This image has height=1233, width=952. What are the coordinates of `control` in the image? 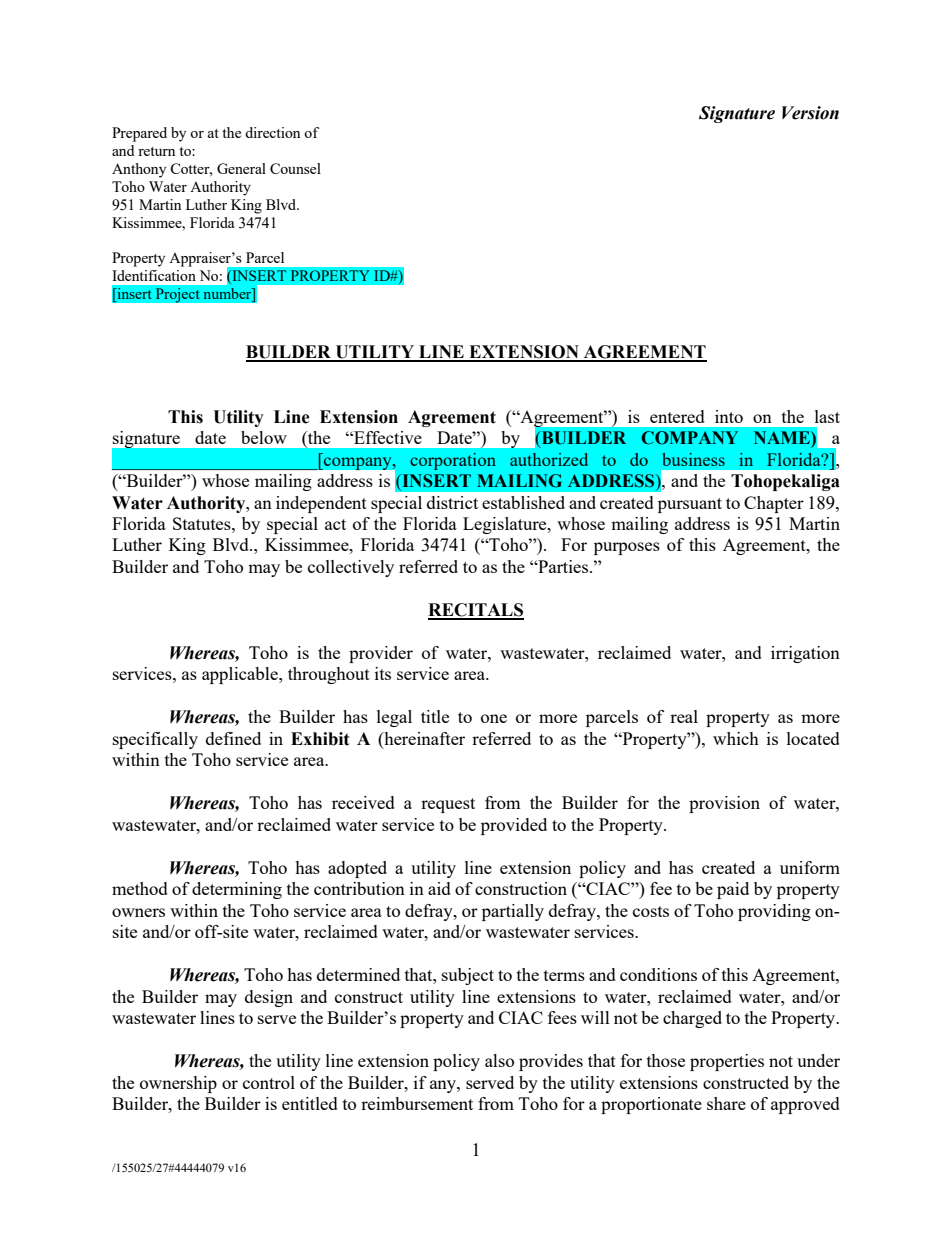 It's located at (269, 1082).
